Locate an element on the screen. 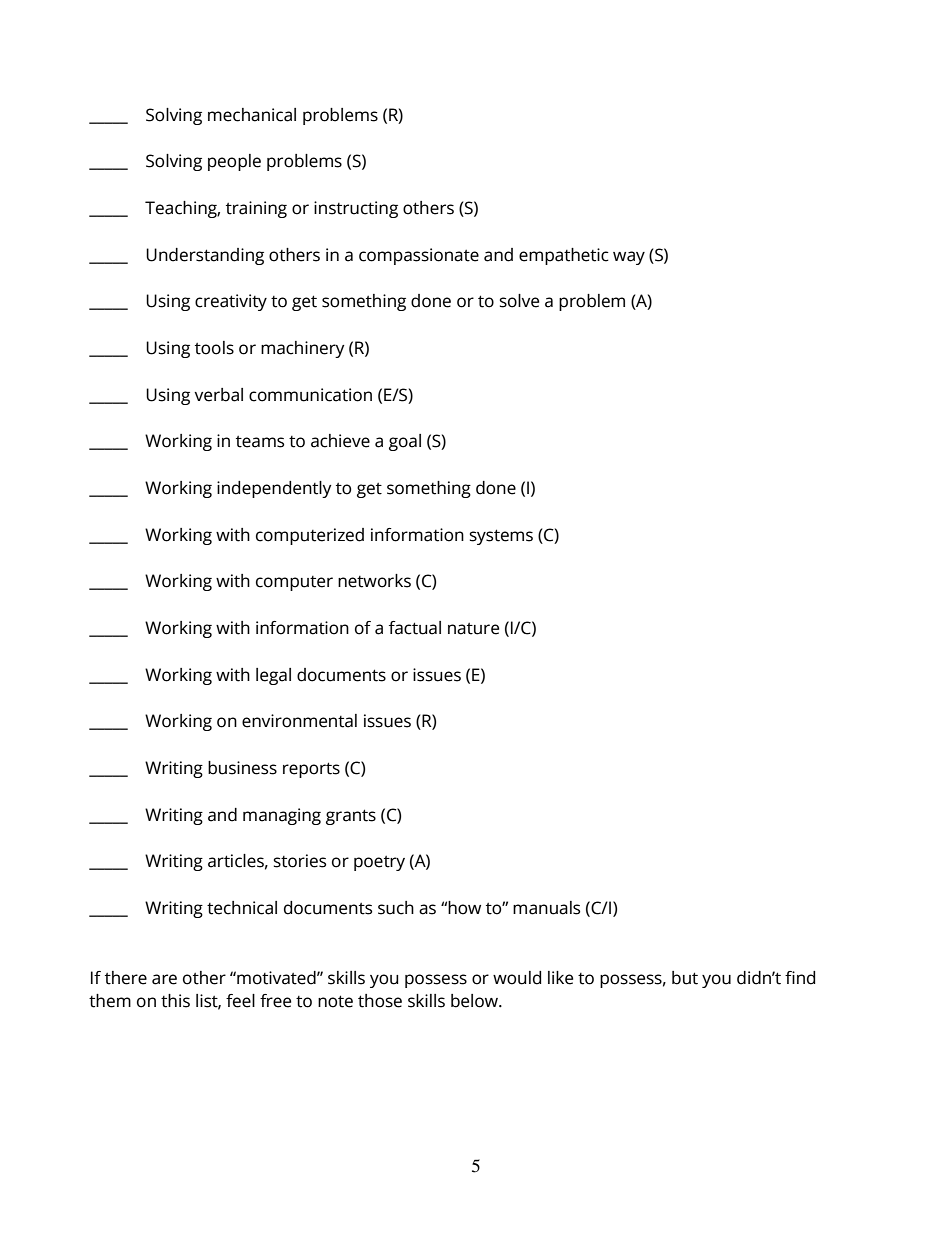 The width and height of the screenshot is (952, 1233). business is located at coordinates (242, 768).
